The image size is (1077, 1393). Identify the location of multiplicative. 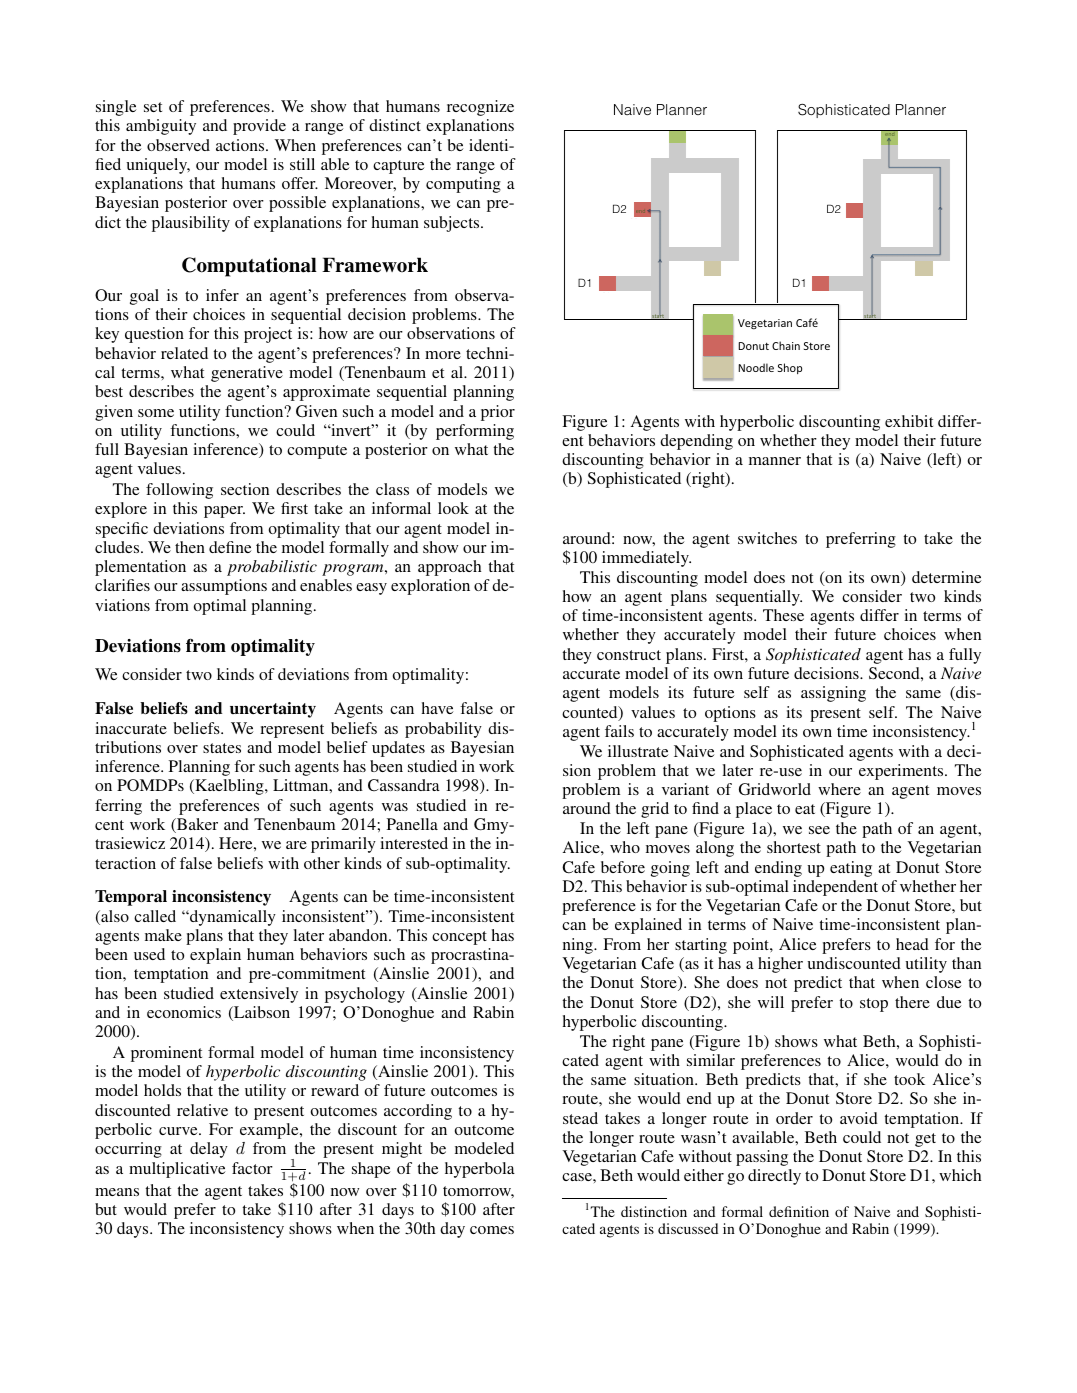
(177, 1170).
